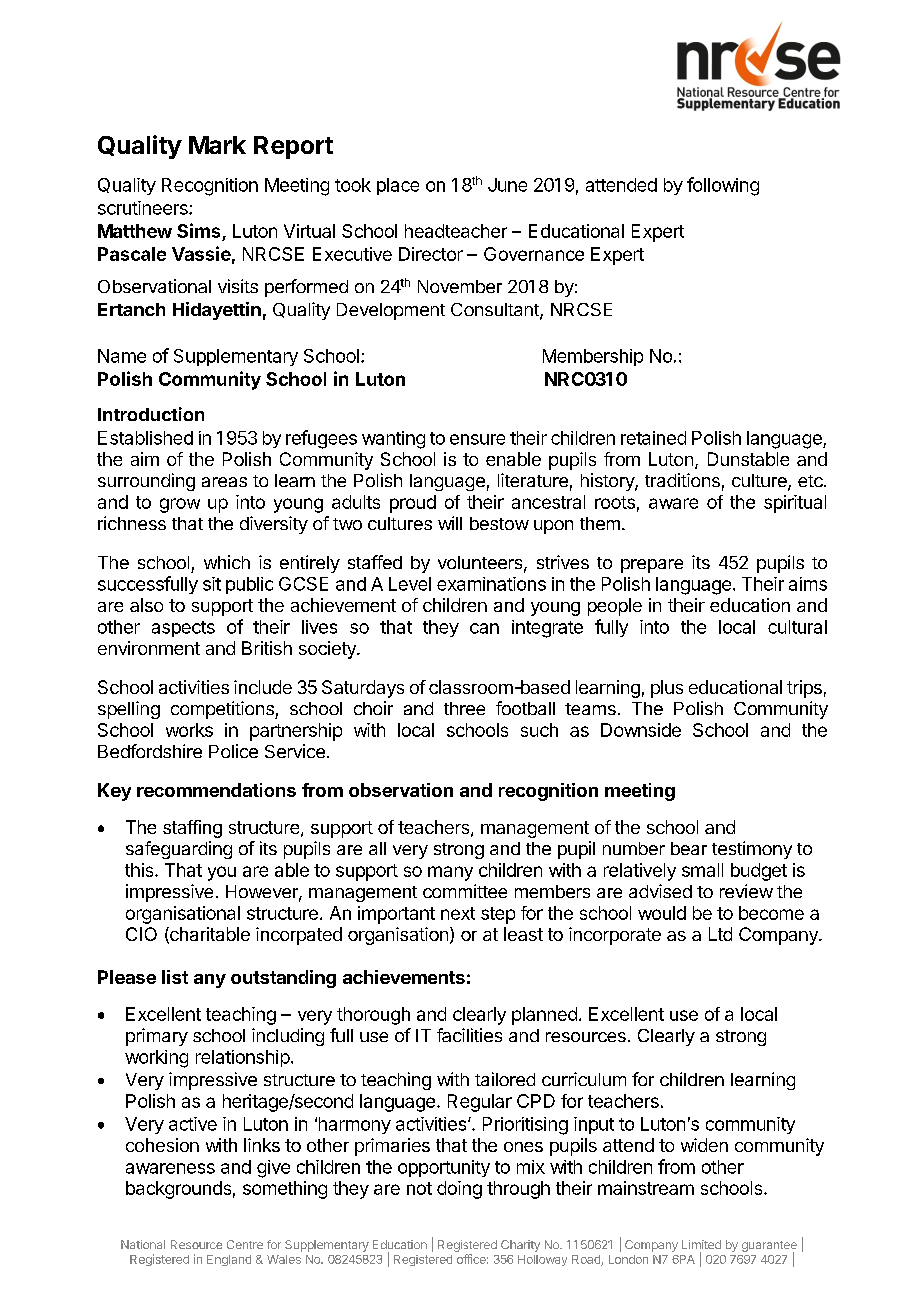  I want to click on safeguarding, so click(179, 850).
